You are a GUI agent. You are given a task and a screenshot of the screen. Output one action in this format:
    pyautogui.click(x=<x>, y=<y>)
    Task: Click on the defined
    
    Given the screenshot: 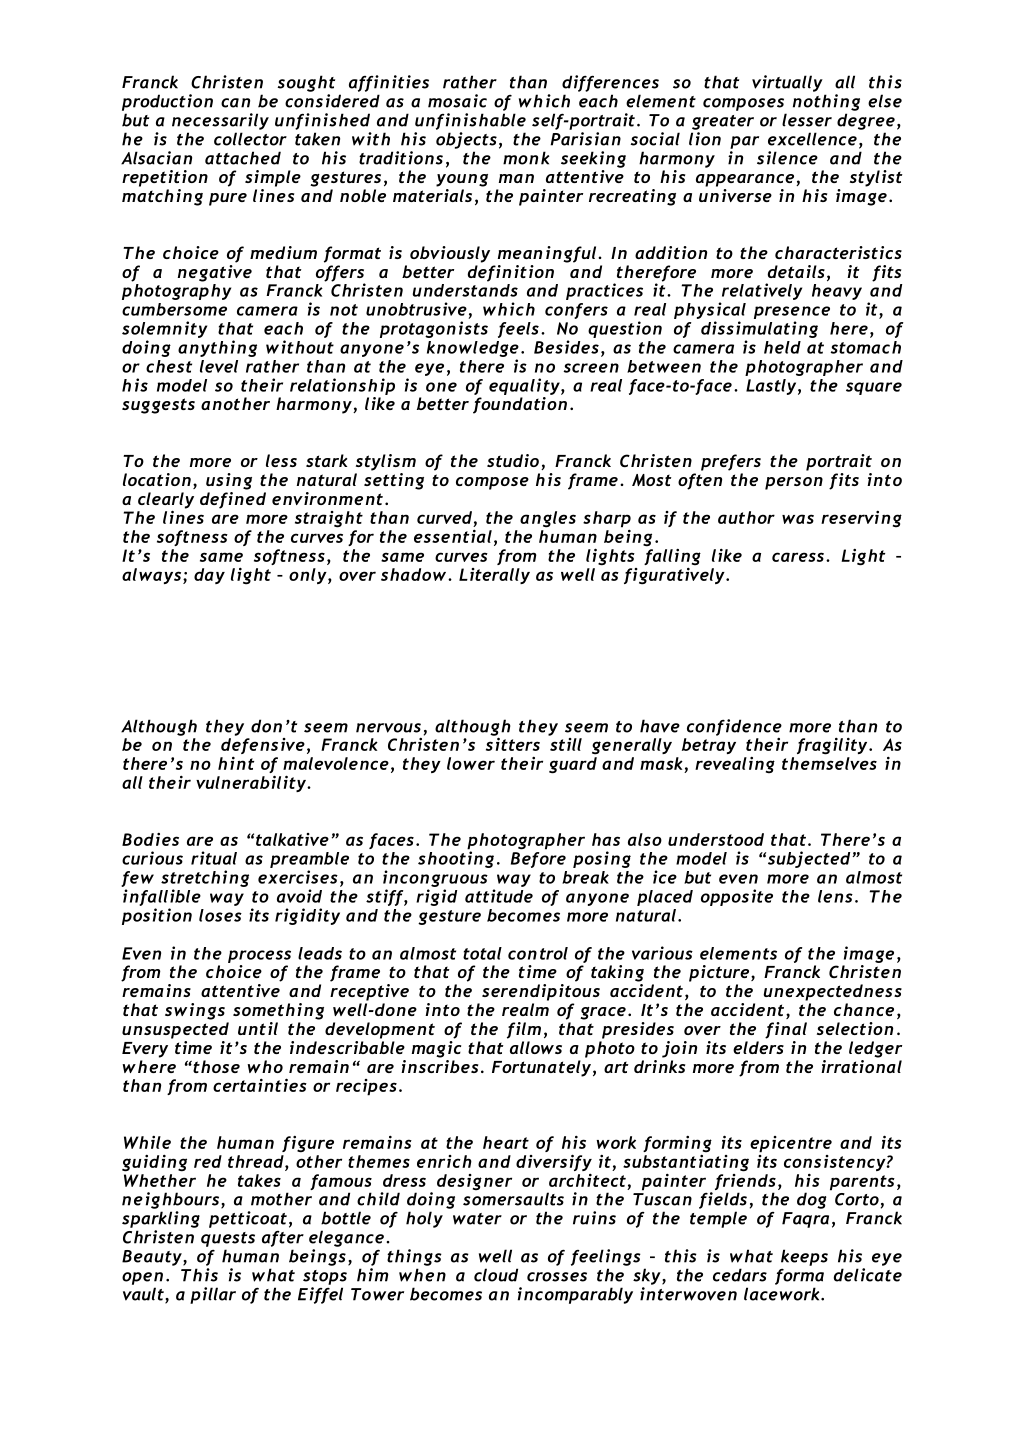 What is the action you would take?
    pyautogui.click(x=233, y=500)
